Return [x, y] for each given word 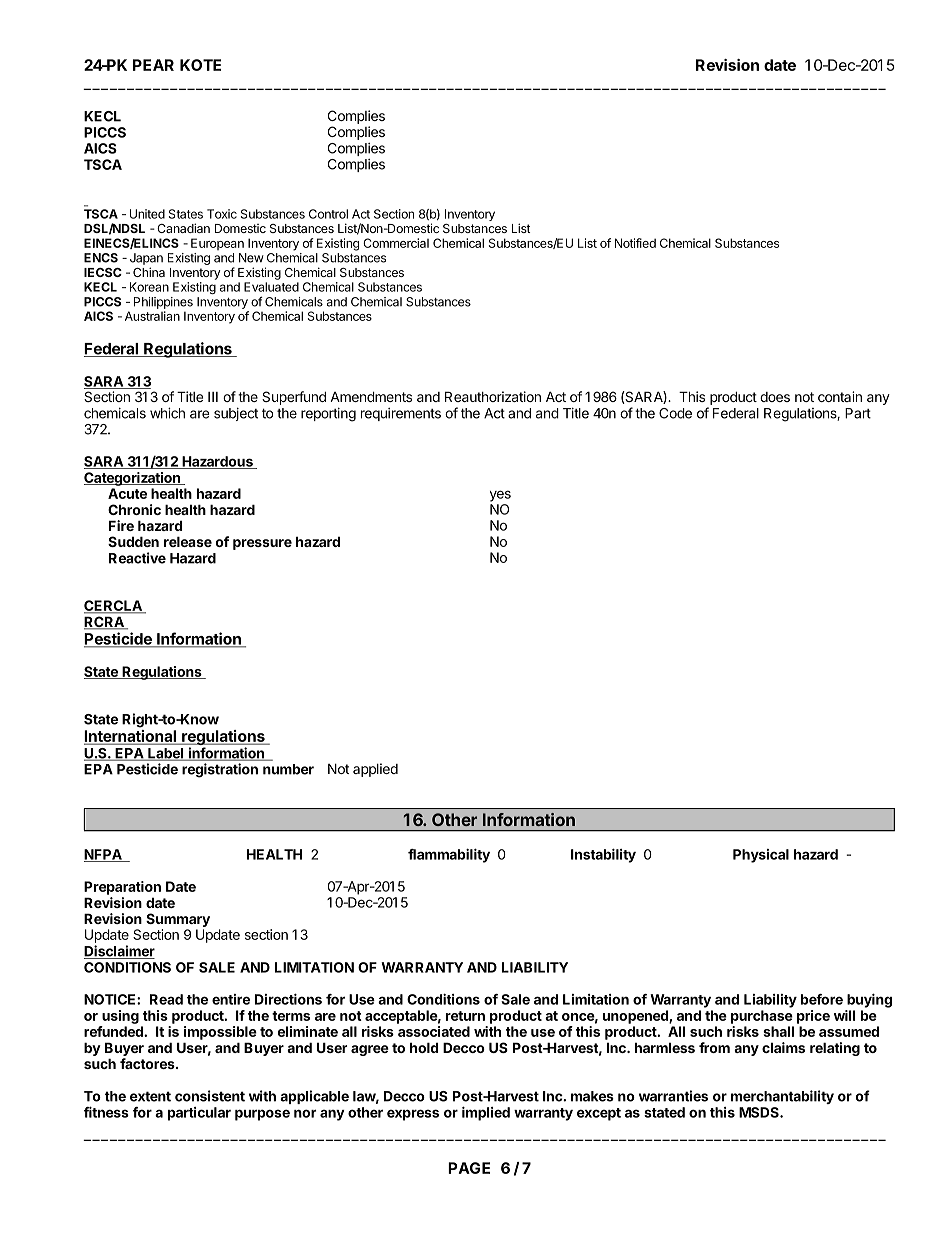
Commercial [396, 243]
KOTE [200, 65]
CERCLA [114, 607]
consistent [210, 1096]
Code [675, 413]
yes [500, 496]
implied [486, 1113]
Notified [635, 243]
